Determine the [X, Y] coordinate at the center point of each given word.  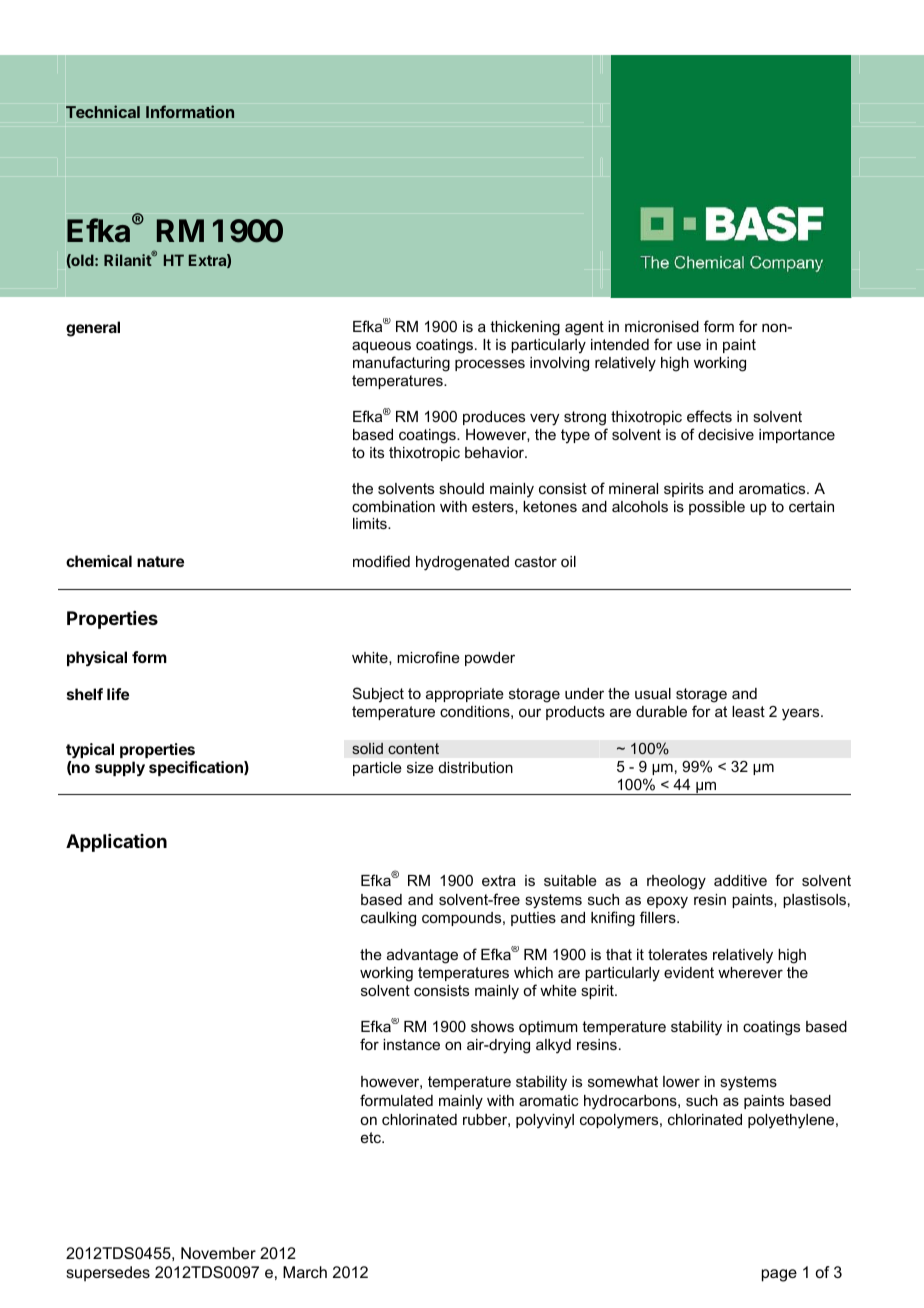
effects [709, 416]
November [218, 1253]
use [689, 345]
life [118, 694]
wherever [750, 972]
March [305, 1272]
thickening [525, 328]
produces [494, 418]
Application [116, 843]
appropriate [465, 695]
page [779, 1275]
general [93, 329]
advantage [422, 956]
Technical [103, 111]
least [748, 711]
